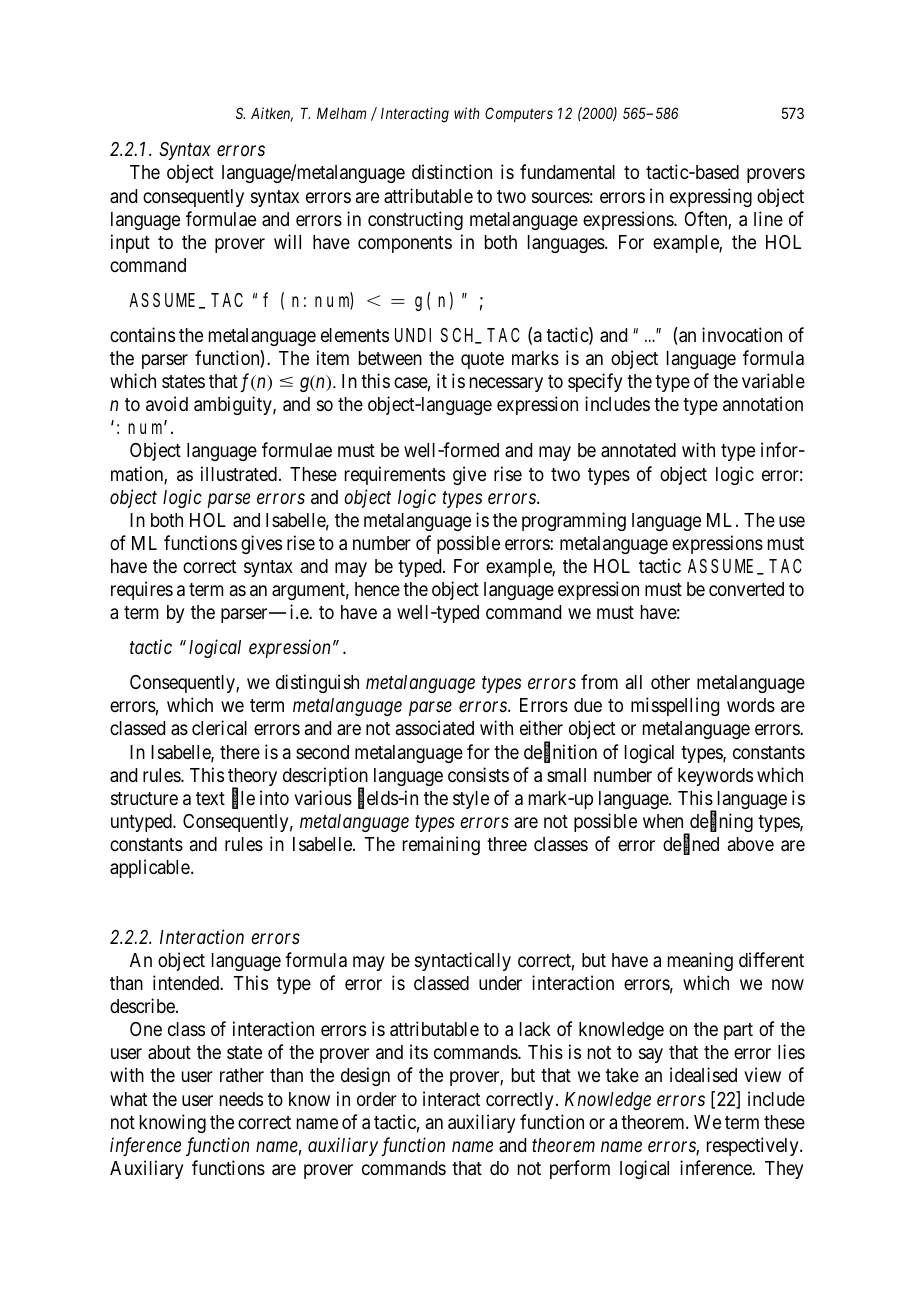 The image size is (906, 1316). I want to click on requires, so click(142, 590).
